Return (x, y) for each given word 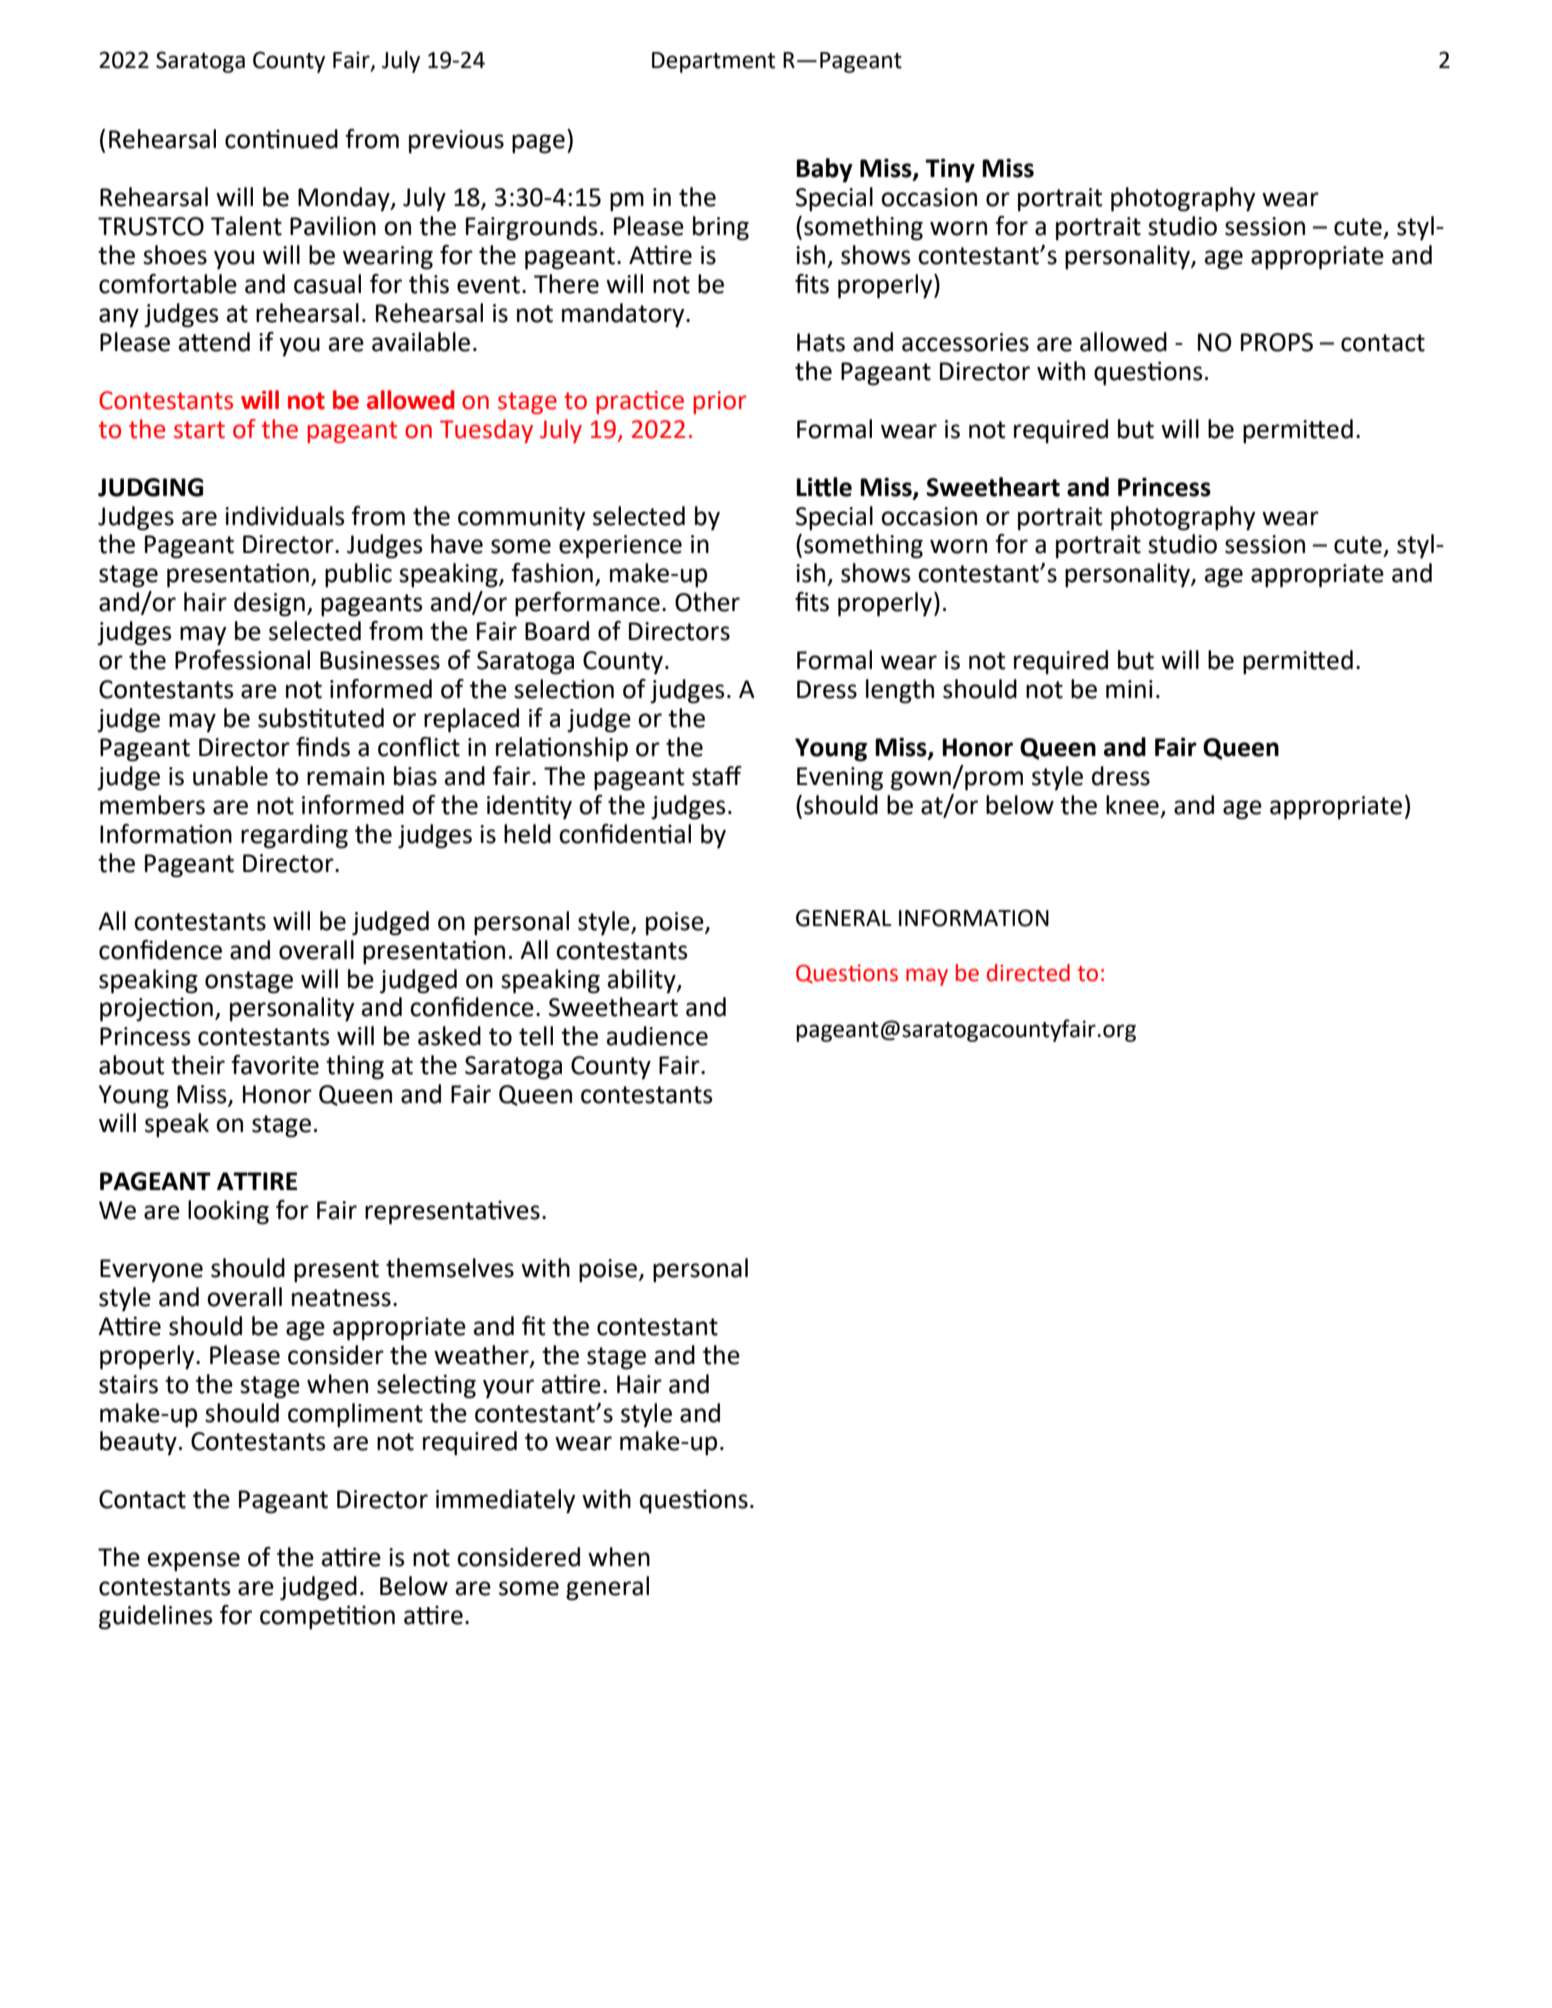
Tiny (950, 170)
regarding (294, 836)
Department (713, 62)
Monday (345, 199)
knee (1132, 805)
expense (194, 1562)
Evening (840, 779)
